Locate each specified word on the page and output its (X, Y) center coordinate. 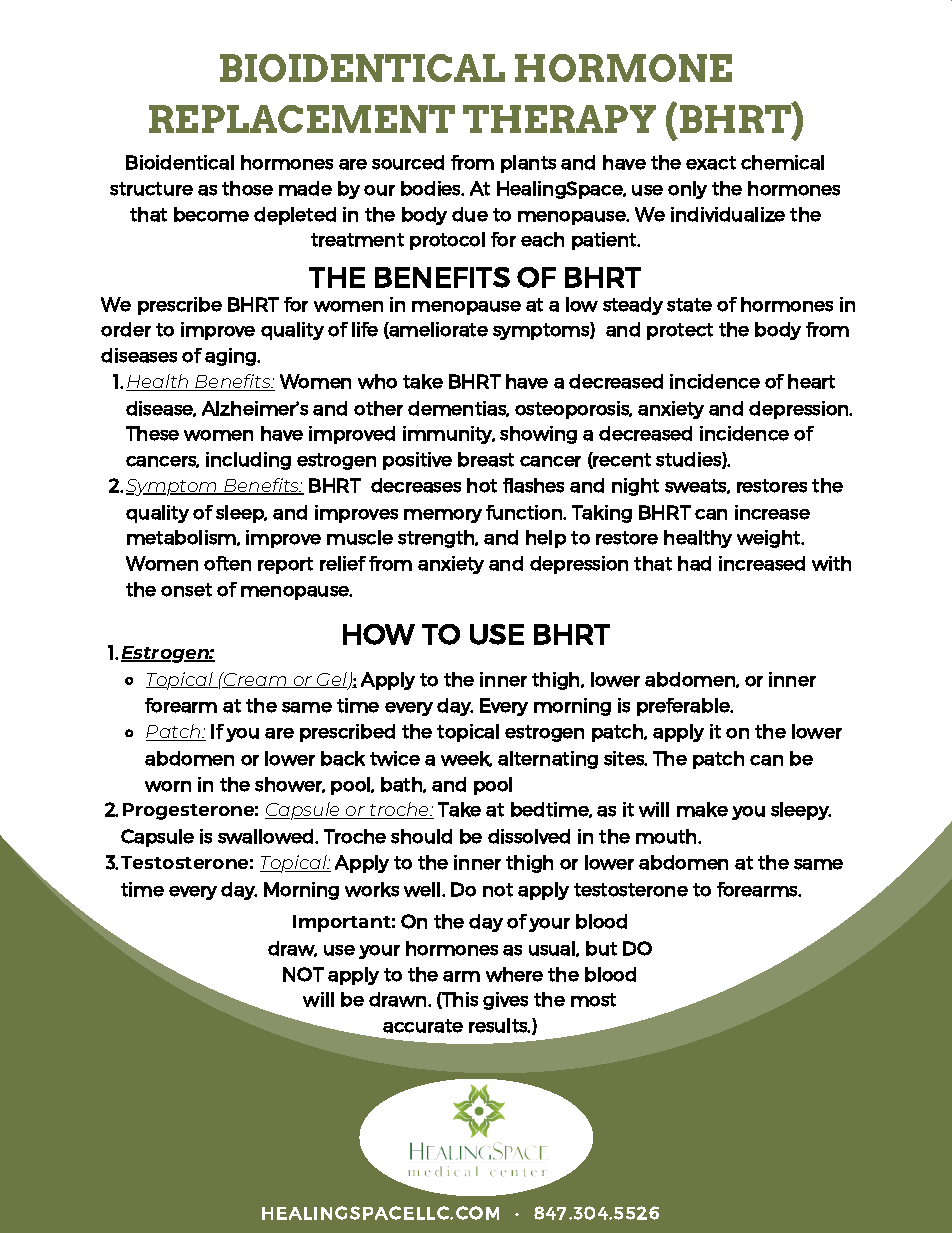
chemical (782, 162)
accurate (423, 1026)
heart (811, 381)
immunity (449, 435)
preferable (684, 707)
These (152, 433)
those (247, 188)
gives (505, 1001)
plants (528, 164)
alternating (548, 760)
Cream (256, 680)
